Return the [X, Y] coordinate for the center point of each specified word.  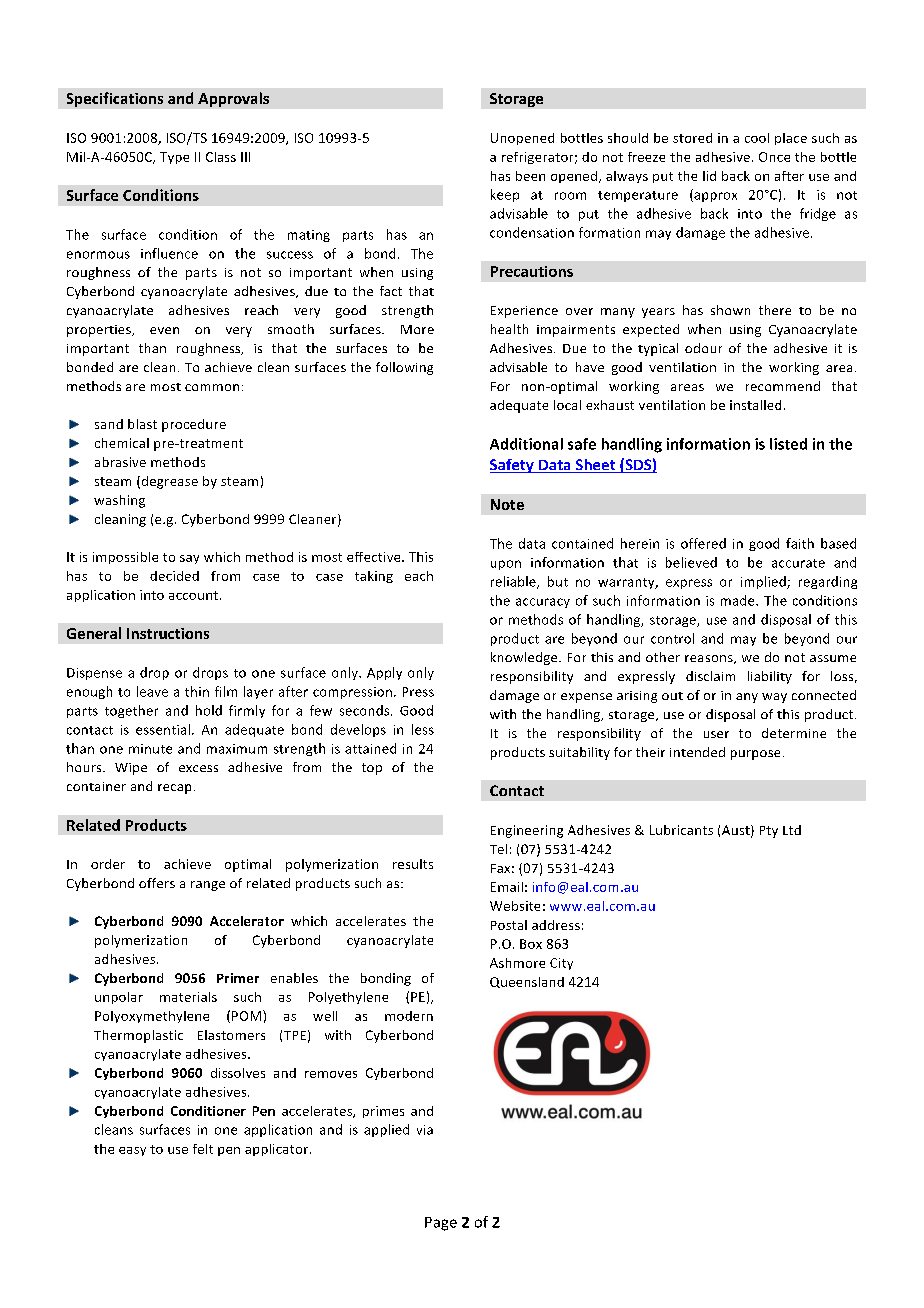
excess [198, 768]
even [164, 330]
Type [174, 158]
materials [188, 997]
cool [757, 138]
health [509, 329]
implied [764, 582]
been [530, 176]
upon [506, 565]
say [189, 559]
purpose [755, 755]
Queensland [527, 982]
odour [703, 348]
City [561, 964]
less [423, 729]
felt [203, 1149]
